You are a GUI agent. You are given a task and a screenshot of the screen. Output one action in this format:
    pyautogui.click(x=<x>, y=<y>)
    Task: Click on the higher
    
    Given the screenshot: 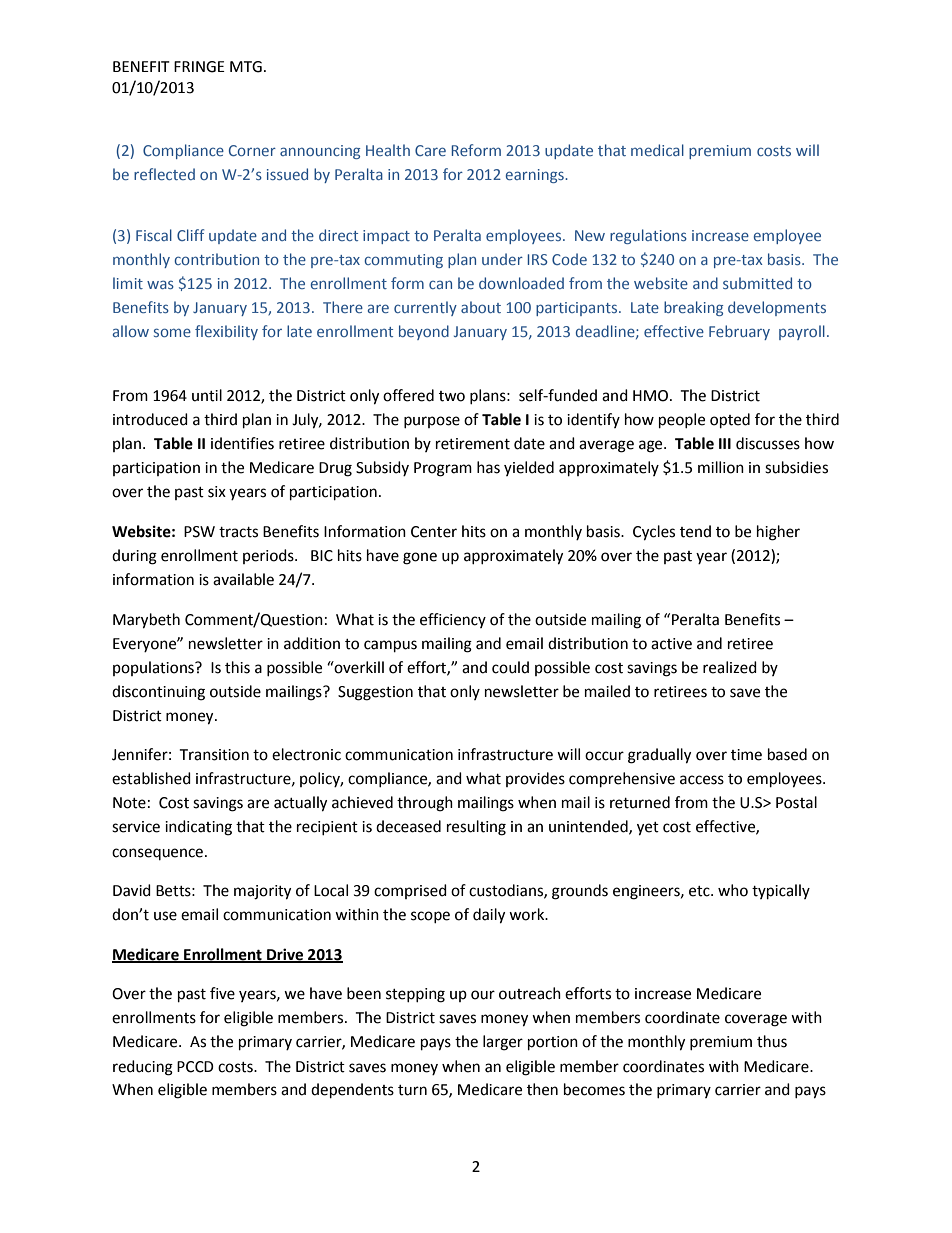 What is the action you would take?
    pyautogui.click(x=778, y=533)
